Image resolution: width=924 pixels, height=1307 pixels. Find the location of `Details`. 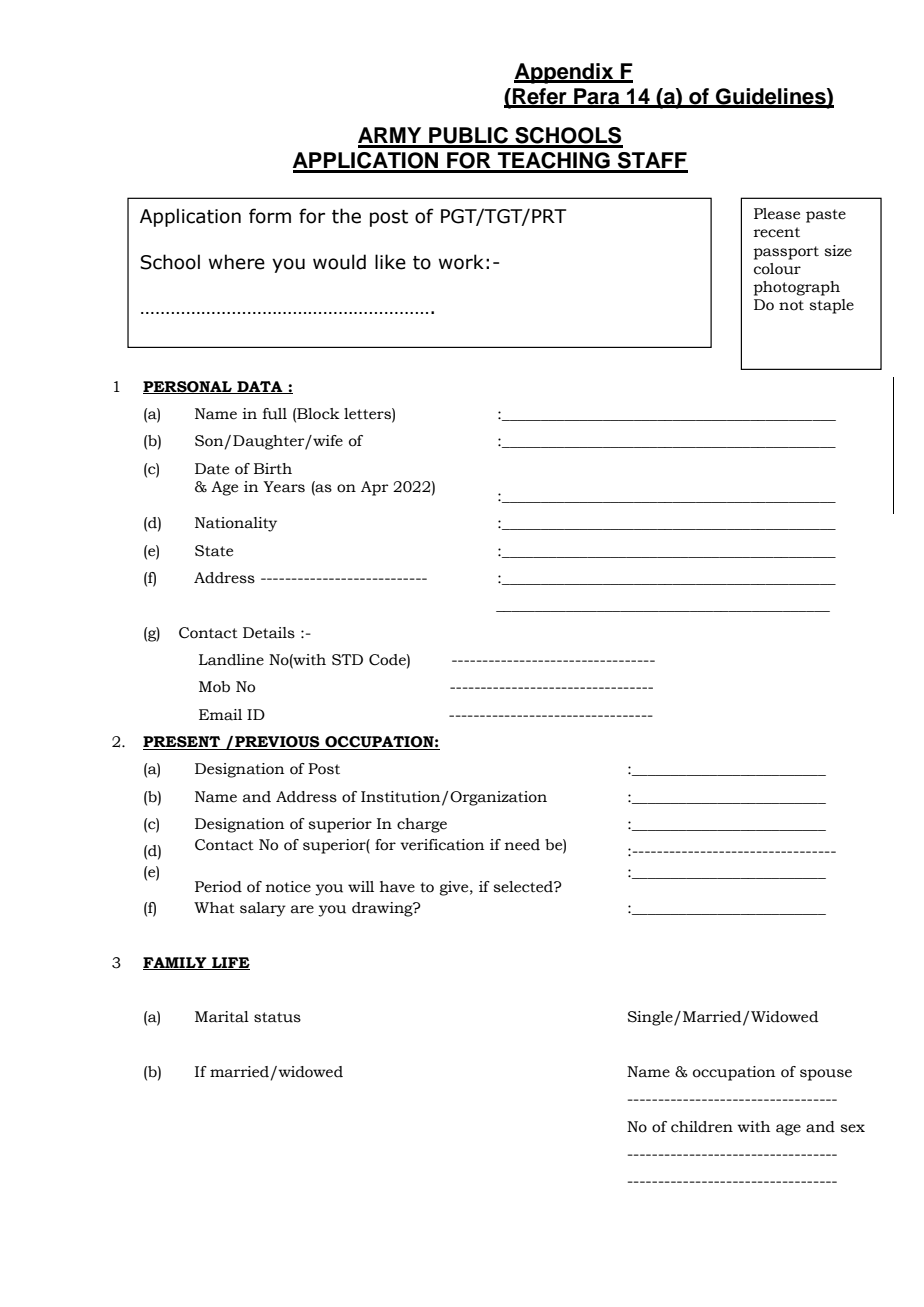

Details is located at coordinates (269, 633).
